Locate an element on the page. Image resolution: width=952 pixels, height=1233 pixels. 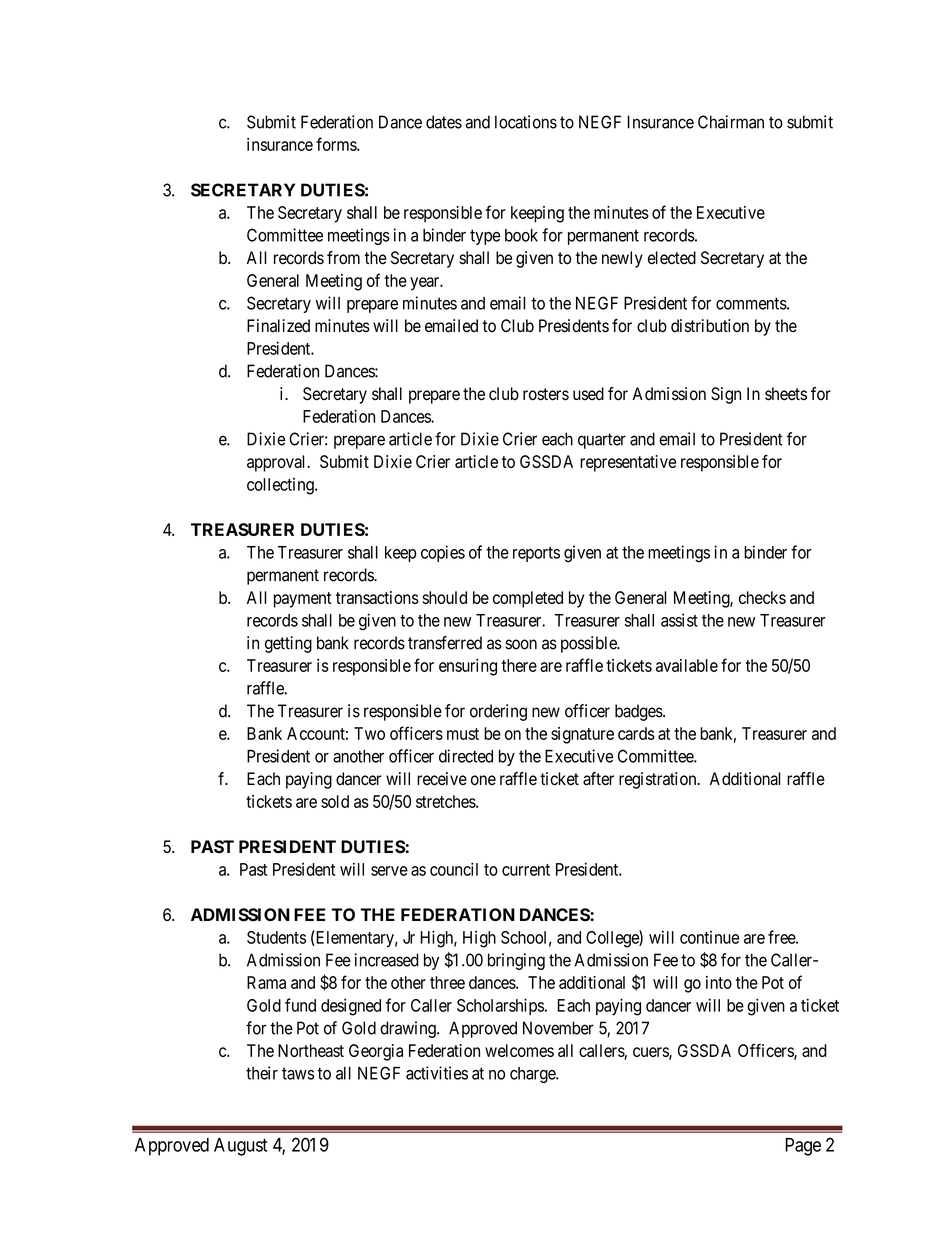
checks is located at coordinates (762, 597).
